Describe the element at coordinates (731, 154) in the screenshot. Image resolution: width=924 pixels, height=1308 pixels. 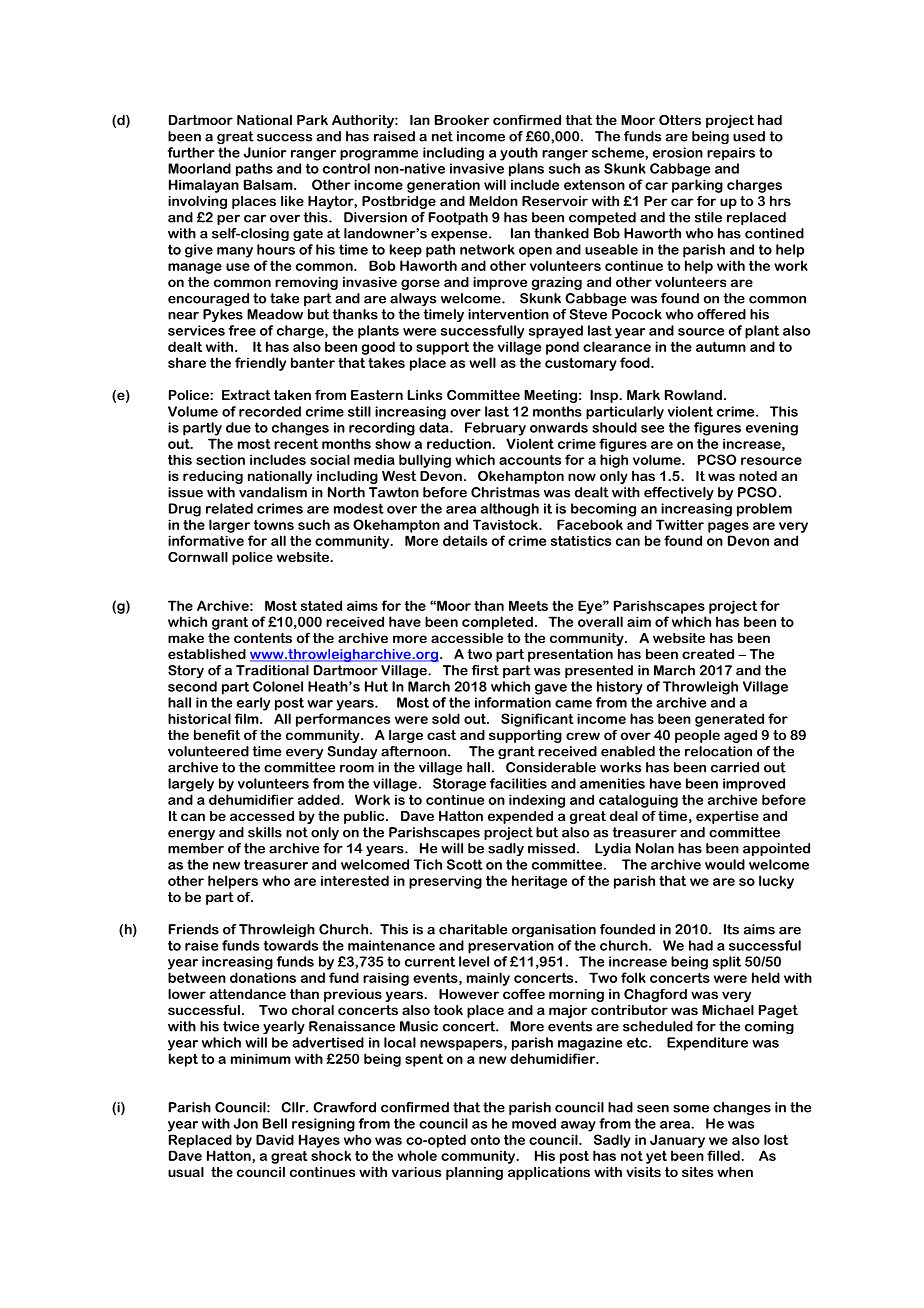
I see `repairs` at that location.
